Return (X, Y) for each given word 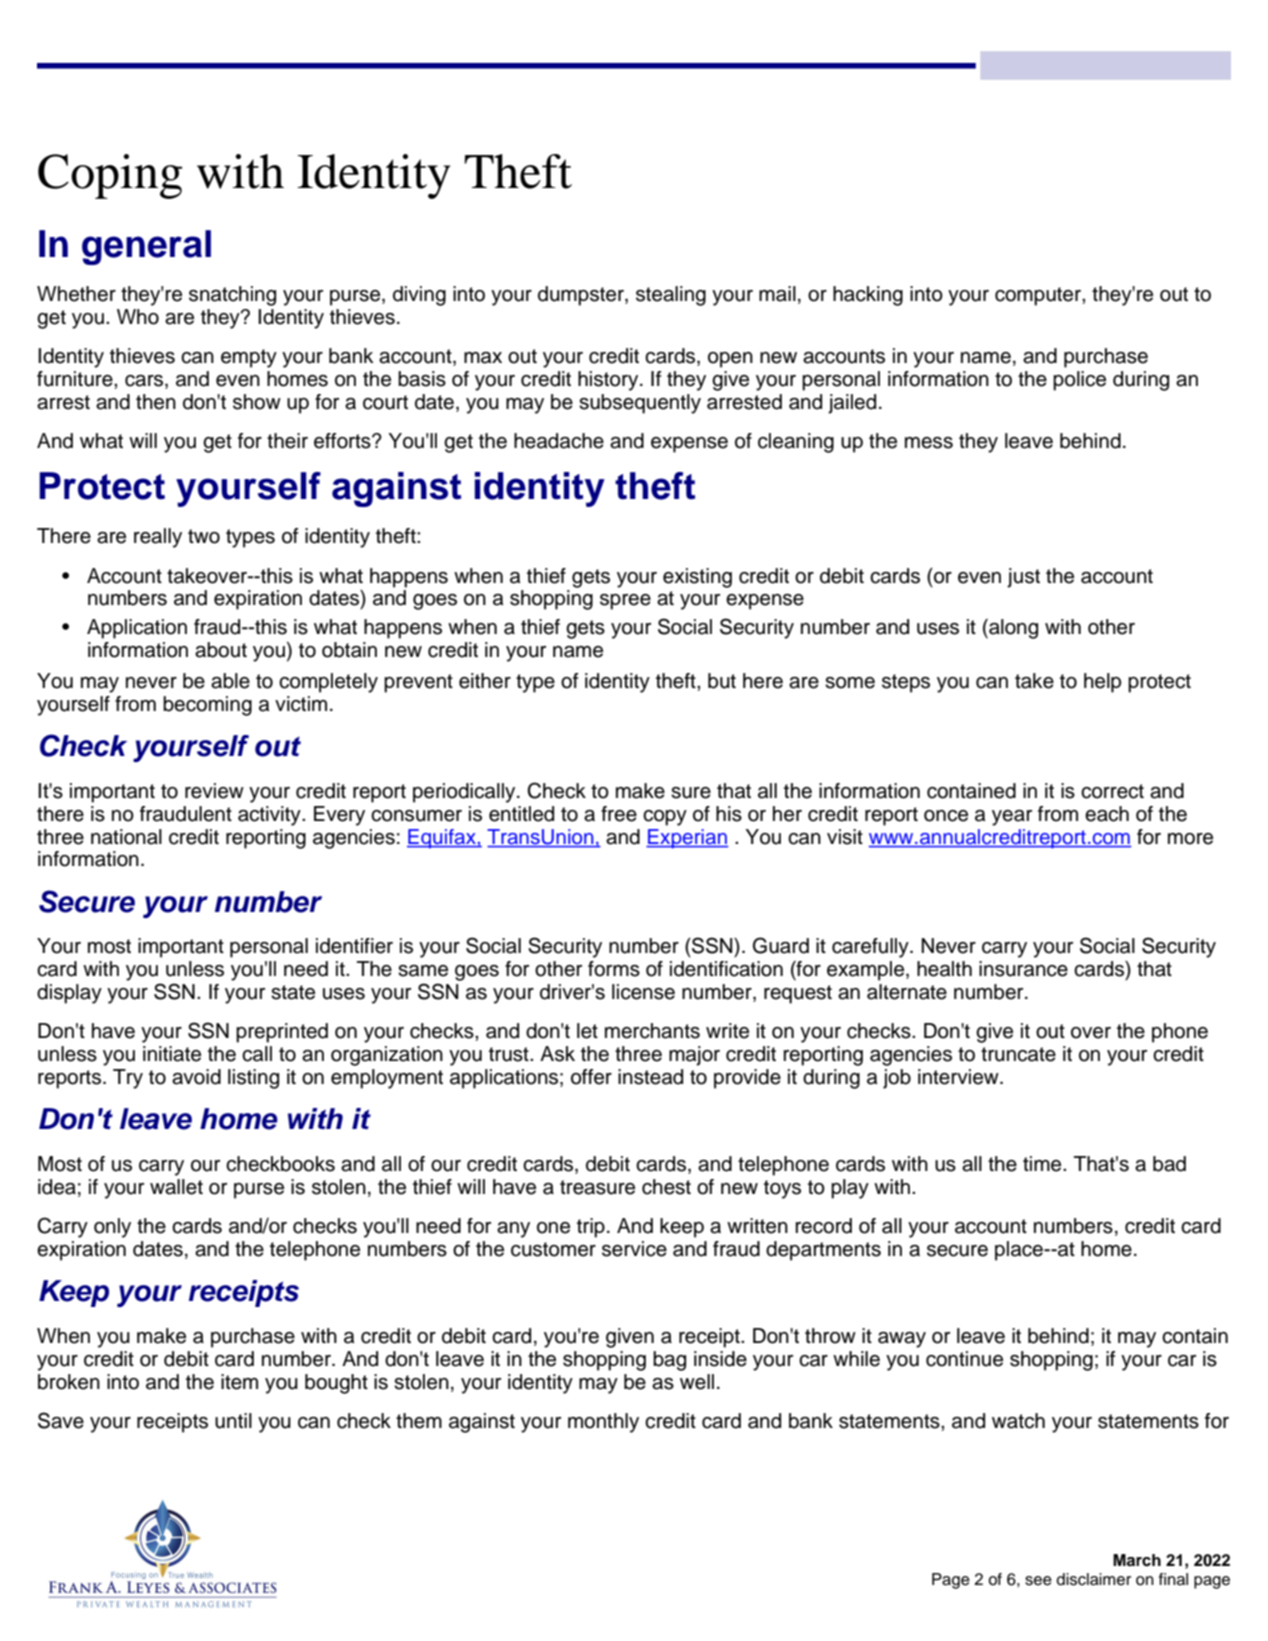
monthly (603, 1423)
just (1023, 578)
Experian (687, 839)
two (204, 536)
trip (591, 1228)
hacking (868, 296)
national (126, 837)
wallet (176, 1187)
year (1012, 818)
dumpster (582, 296)
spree (625, 602)
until (233, 1421)
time (1043, 1164)
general (146, 247)
